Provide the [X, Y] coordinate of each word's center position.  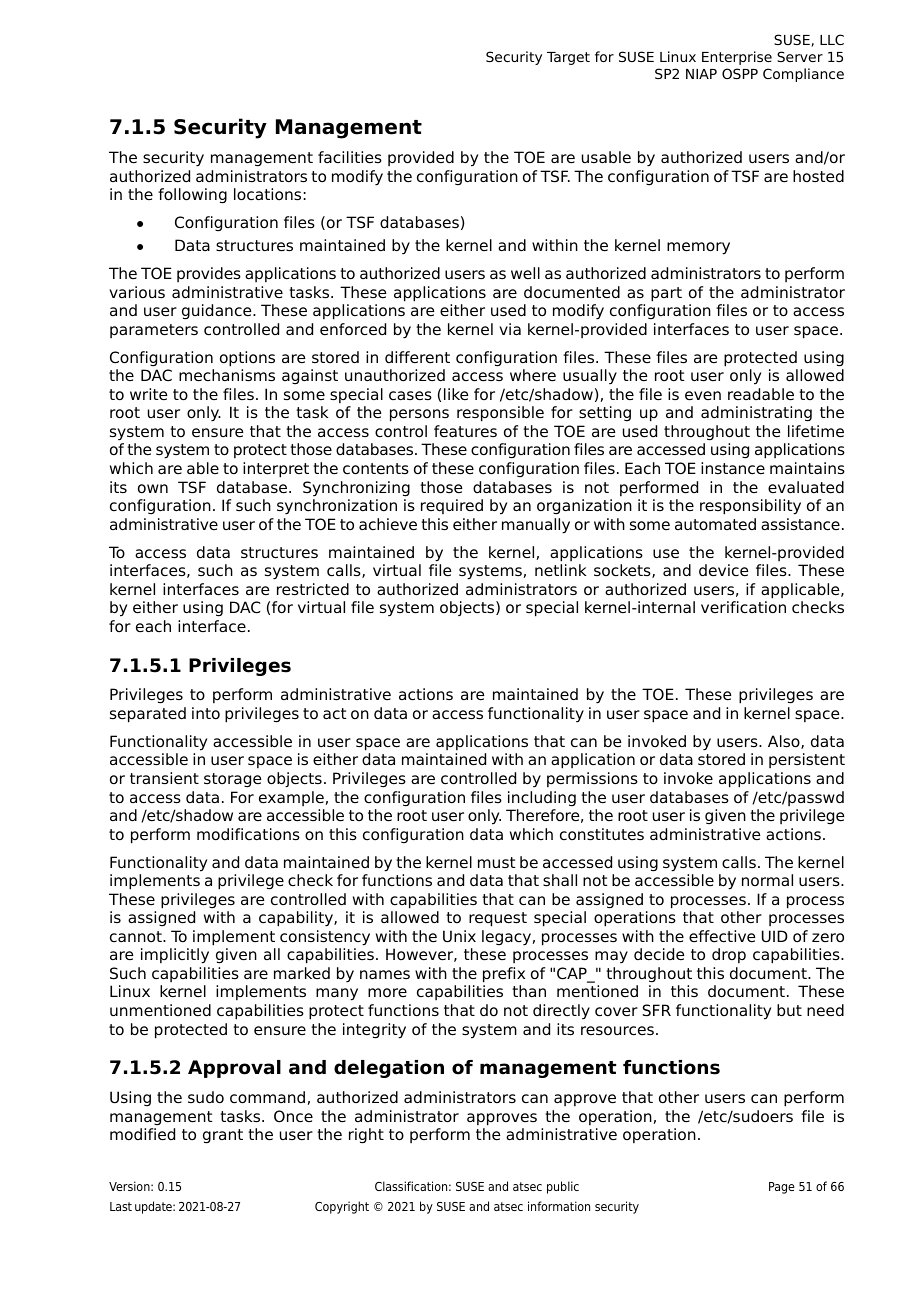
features [465, 431]
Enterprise [737, 58]
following [192, 196]
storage [232, 780]
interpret [276, 470]
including [542, 799]
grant [223, 1136]
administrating [756, 414]
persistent [807, 760]
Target [568, 58]
